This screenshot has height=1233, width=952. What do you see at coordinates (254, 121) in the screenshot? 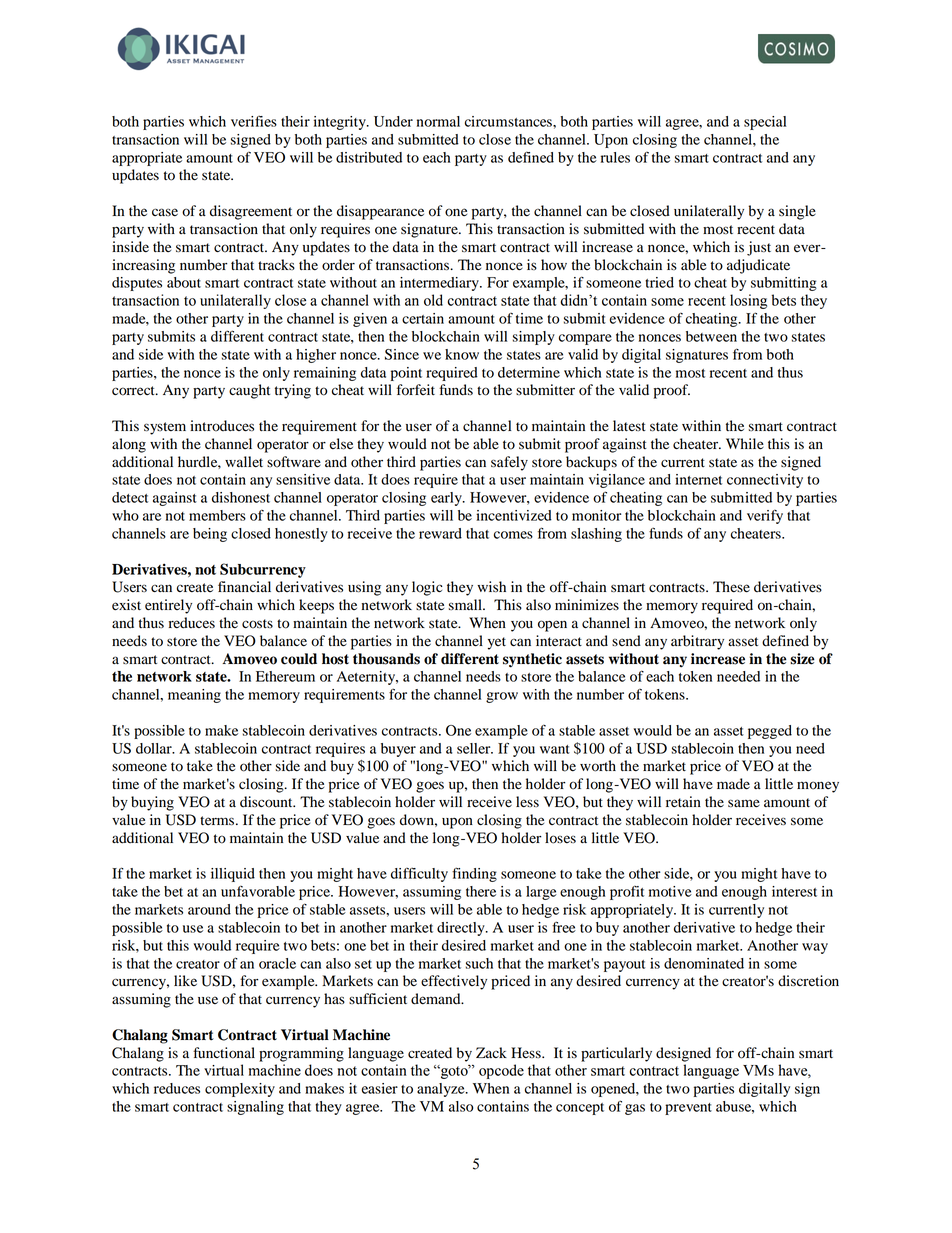
I see `verifies` at bounding box center [254, 121].
